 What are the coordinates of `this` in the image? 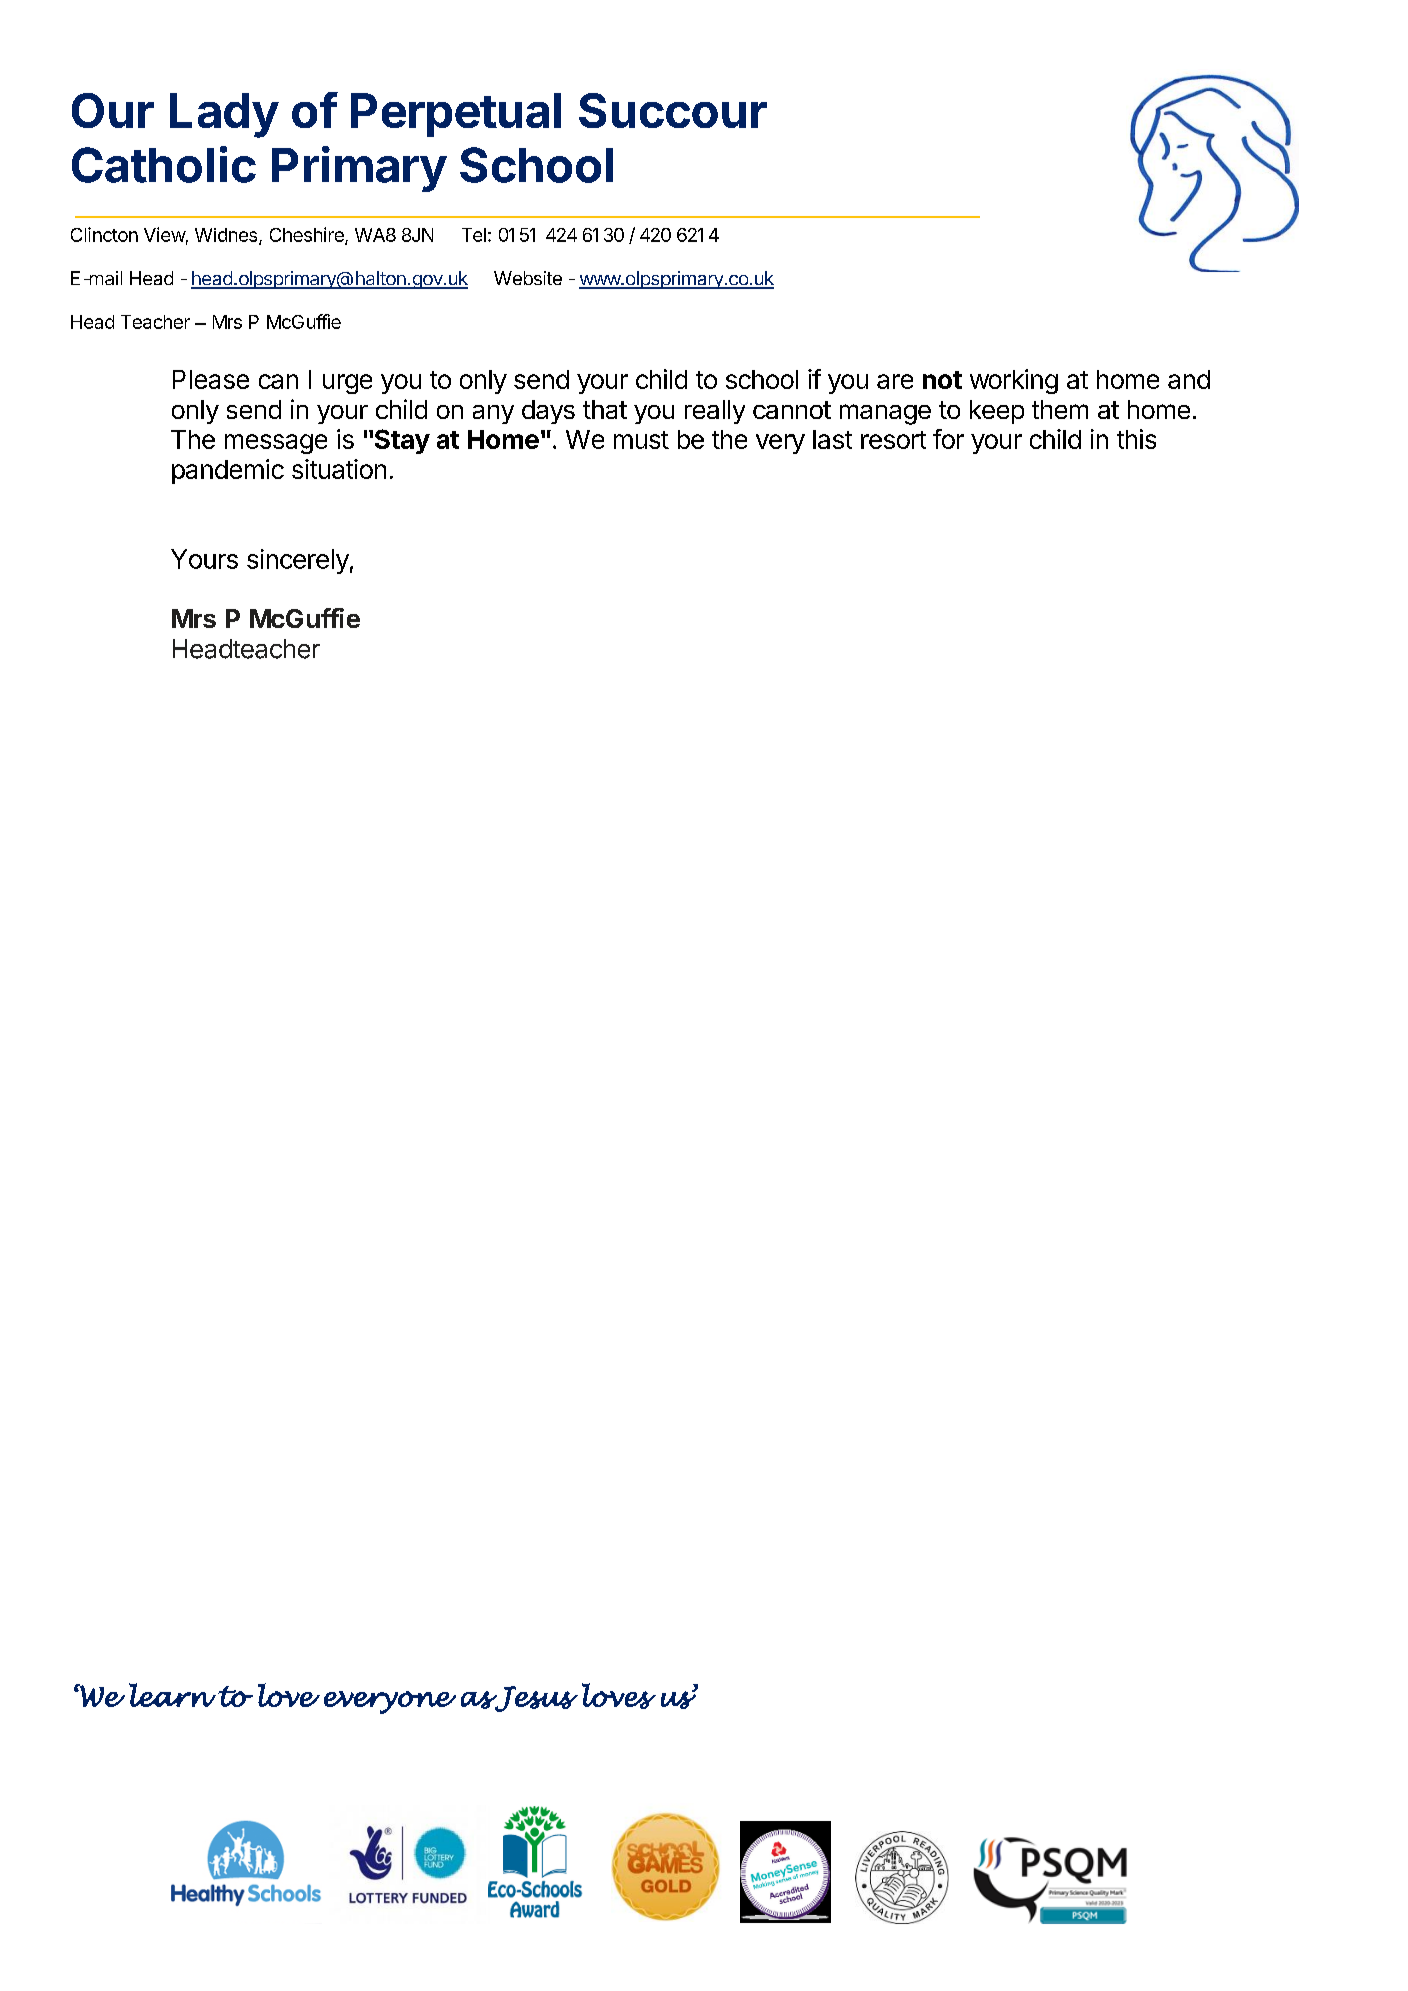 It's located at (1136, 439).
